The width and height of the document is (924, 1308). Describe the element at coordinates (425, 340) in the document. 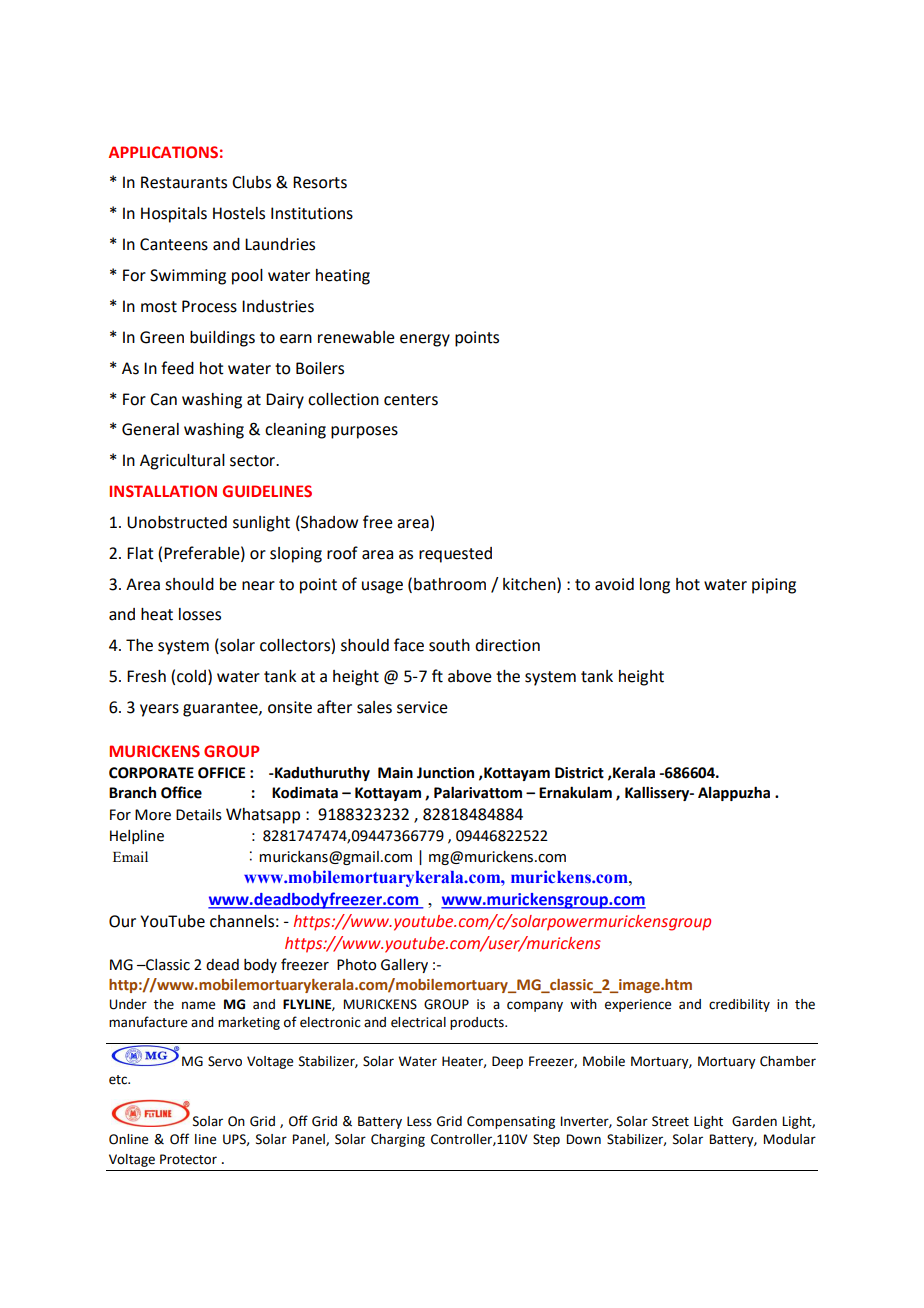

I see `energy` at that location.
